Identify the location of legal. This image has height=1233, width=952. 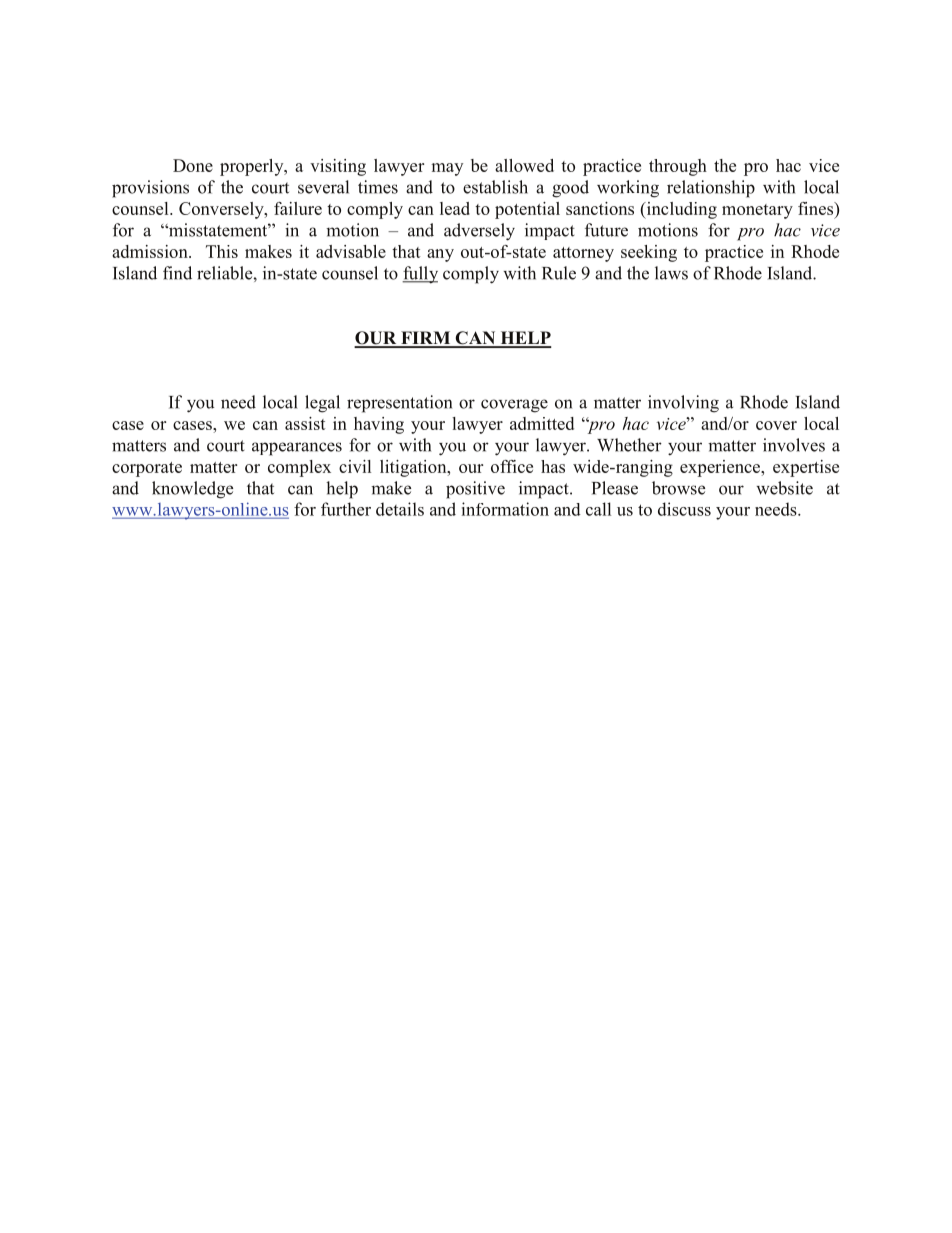
(322, 404).
